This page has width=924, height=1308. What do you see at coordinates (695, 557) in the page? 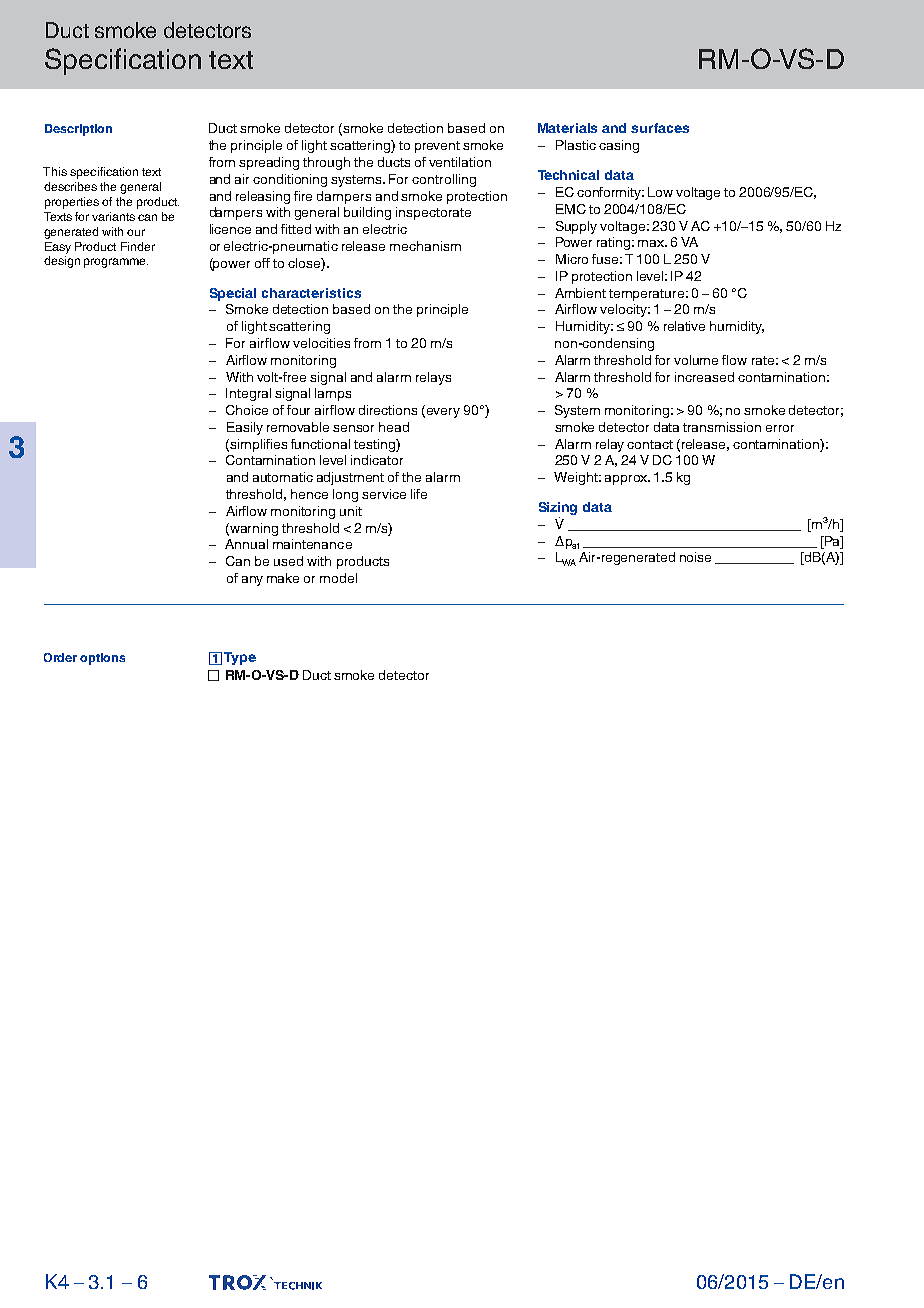
I see `noise` at bounding box center [695, 557].
